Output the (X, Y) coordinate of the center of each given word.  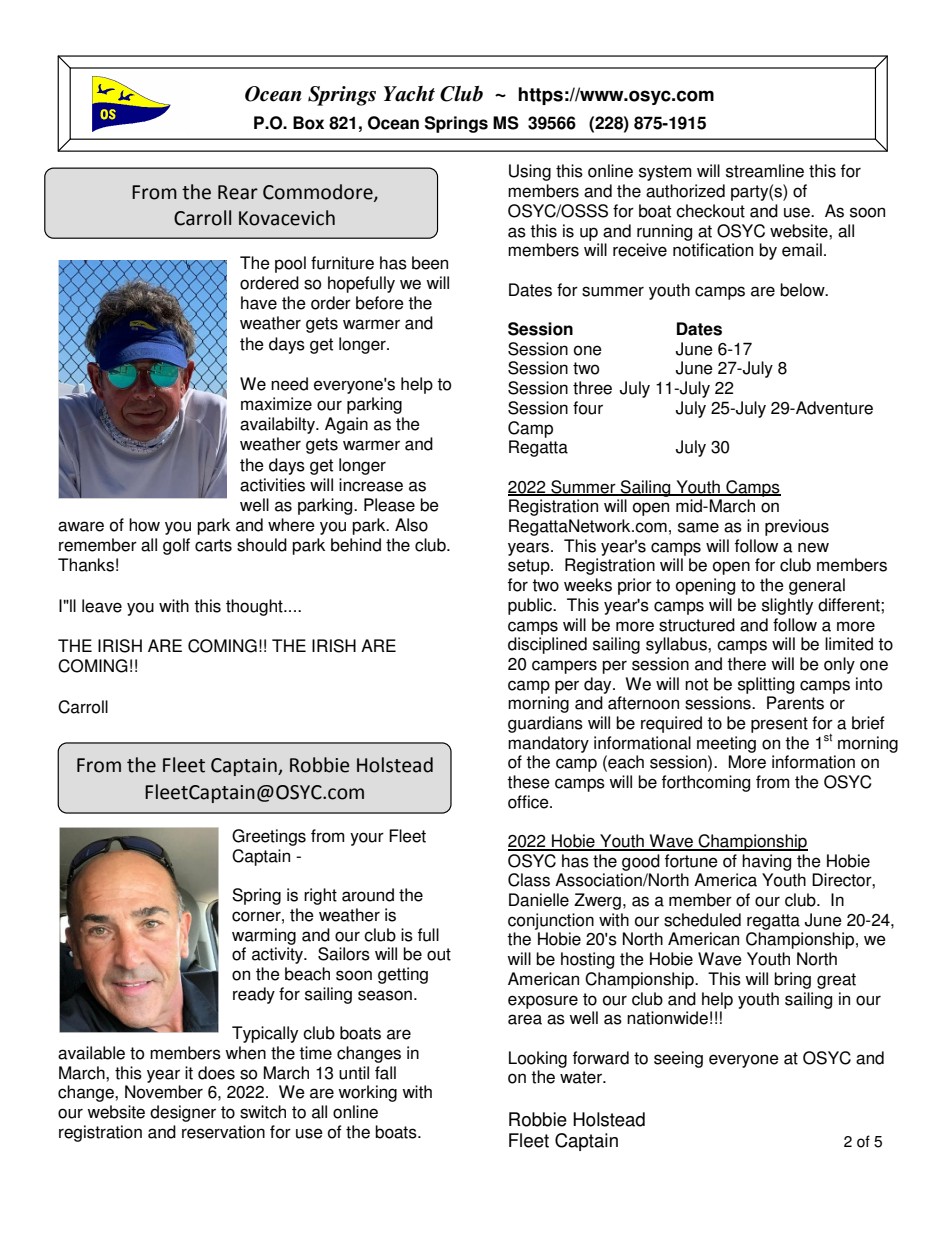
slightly (787, 606)
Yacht (409, 94)
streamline (765, 171)
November (164, 1092)
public (531, 606)
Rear (238, 192)
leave (102, 606)
